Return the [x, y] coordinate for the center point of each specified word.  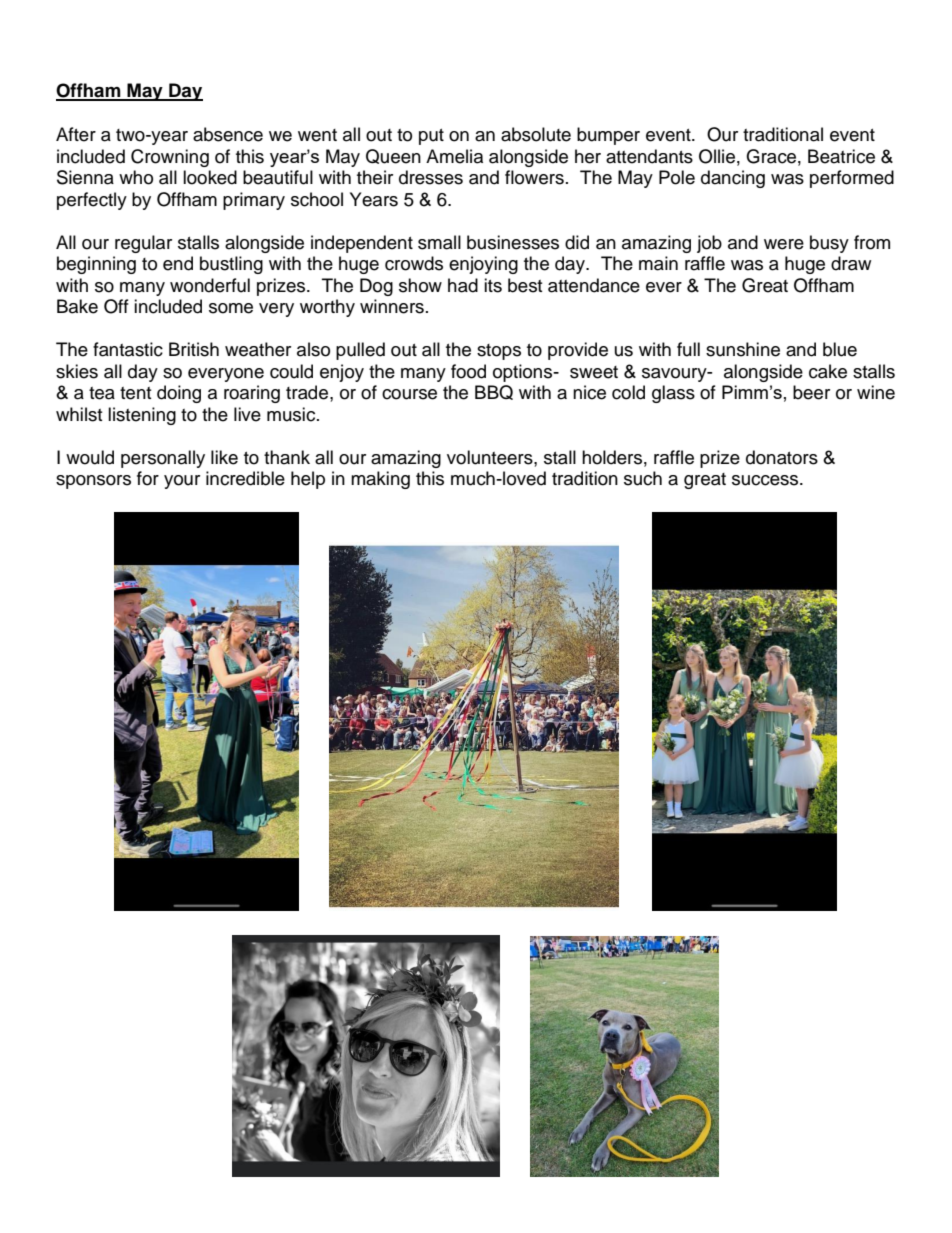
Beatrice [841, 156]
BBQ [494, 392]
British [194, 349]
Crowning [170, 158]
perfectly [92, 201]
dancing [733, 179]
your [182, 482]
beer [811, 392]
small [439, 242]
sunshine [743, 349]
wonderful [210, 285]
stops [499, 352]
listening [142, 416]
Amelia [454, 156]
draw [851, 263]
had [463, 285]
